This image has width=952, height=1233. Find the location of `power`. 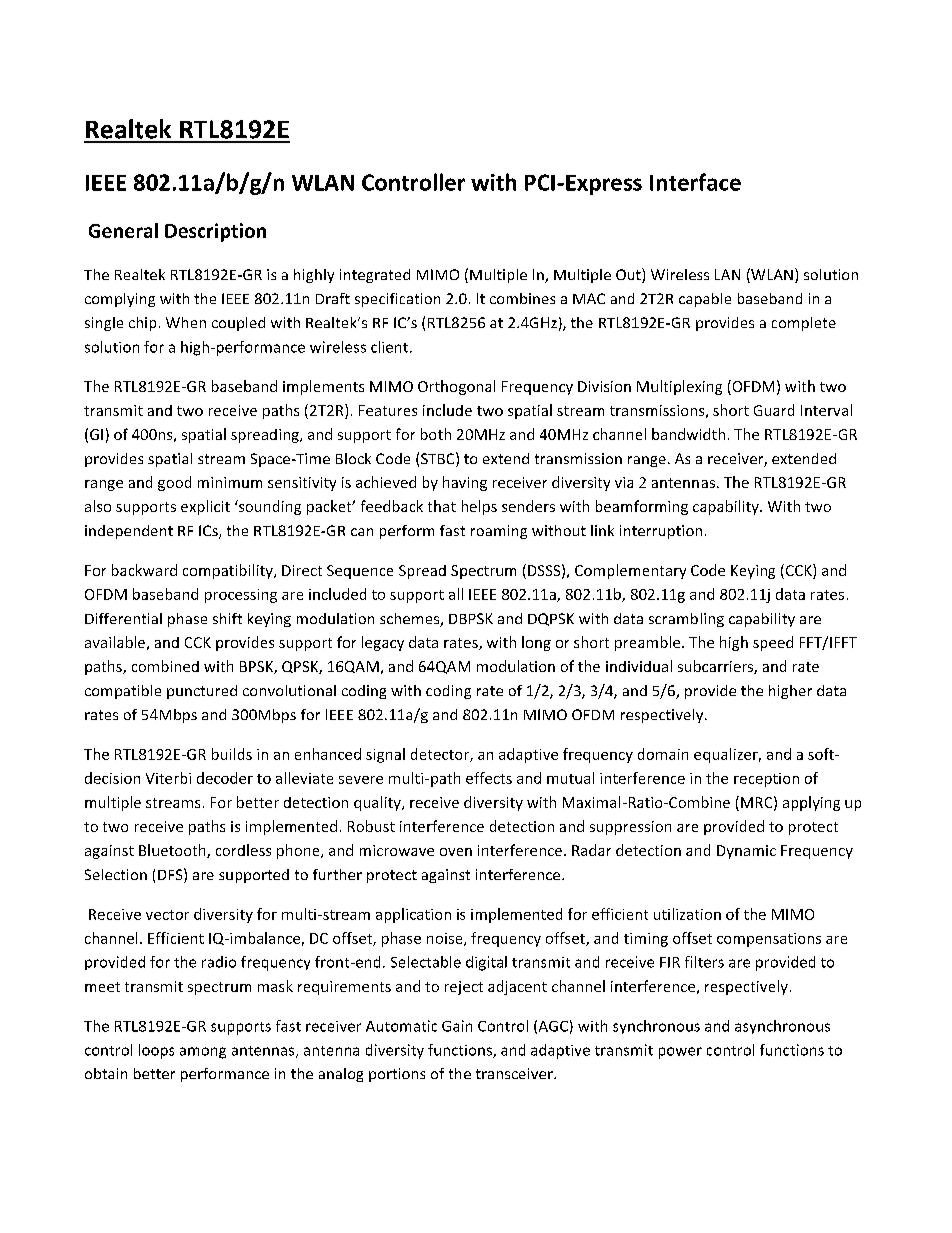

power is located at coordinates (680, 1053).
